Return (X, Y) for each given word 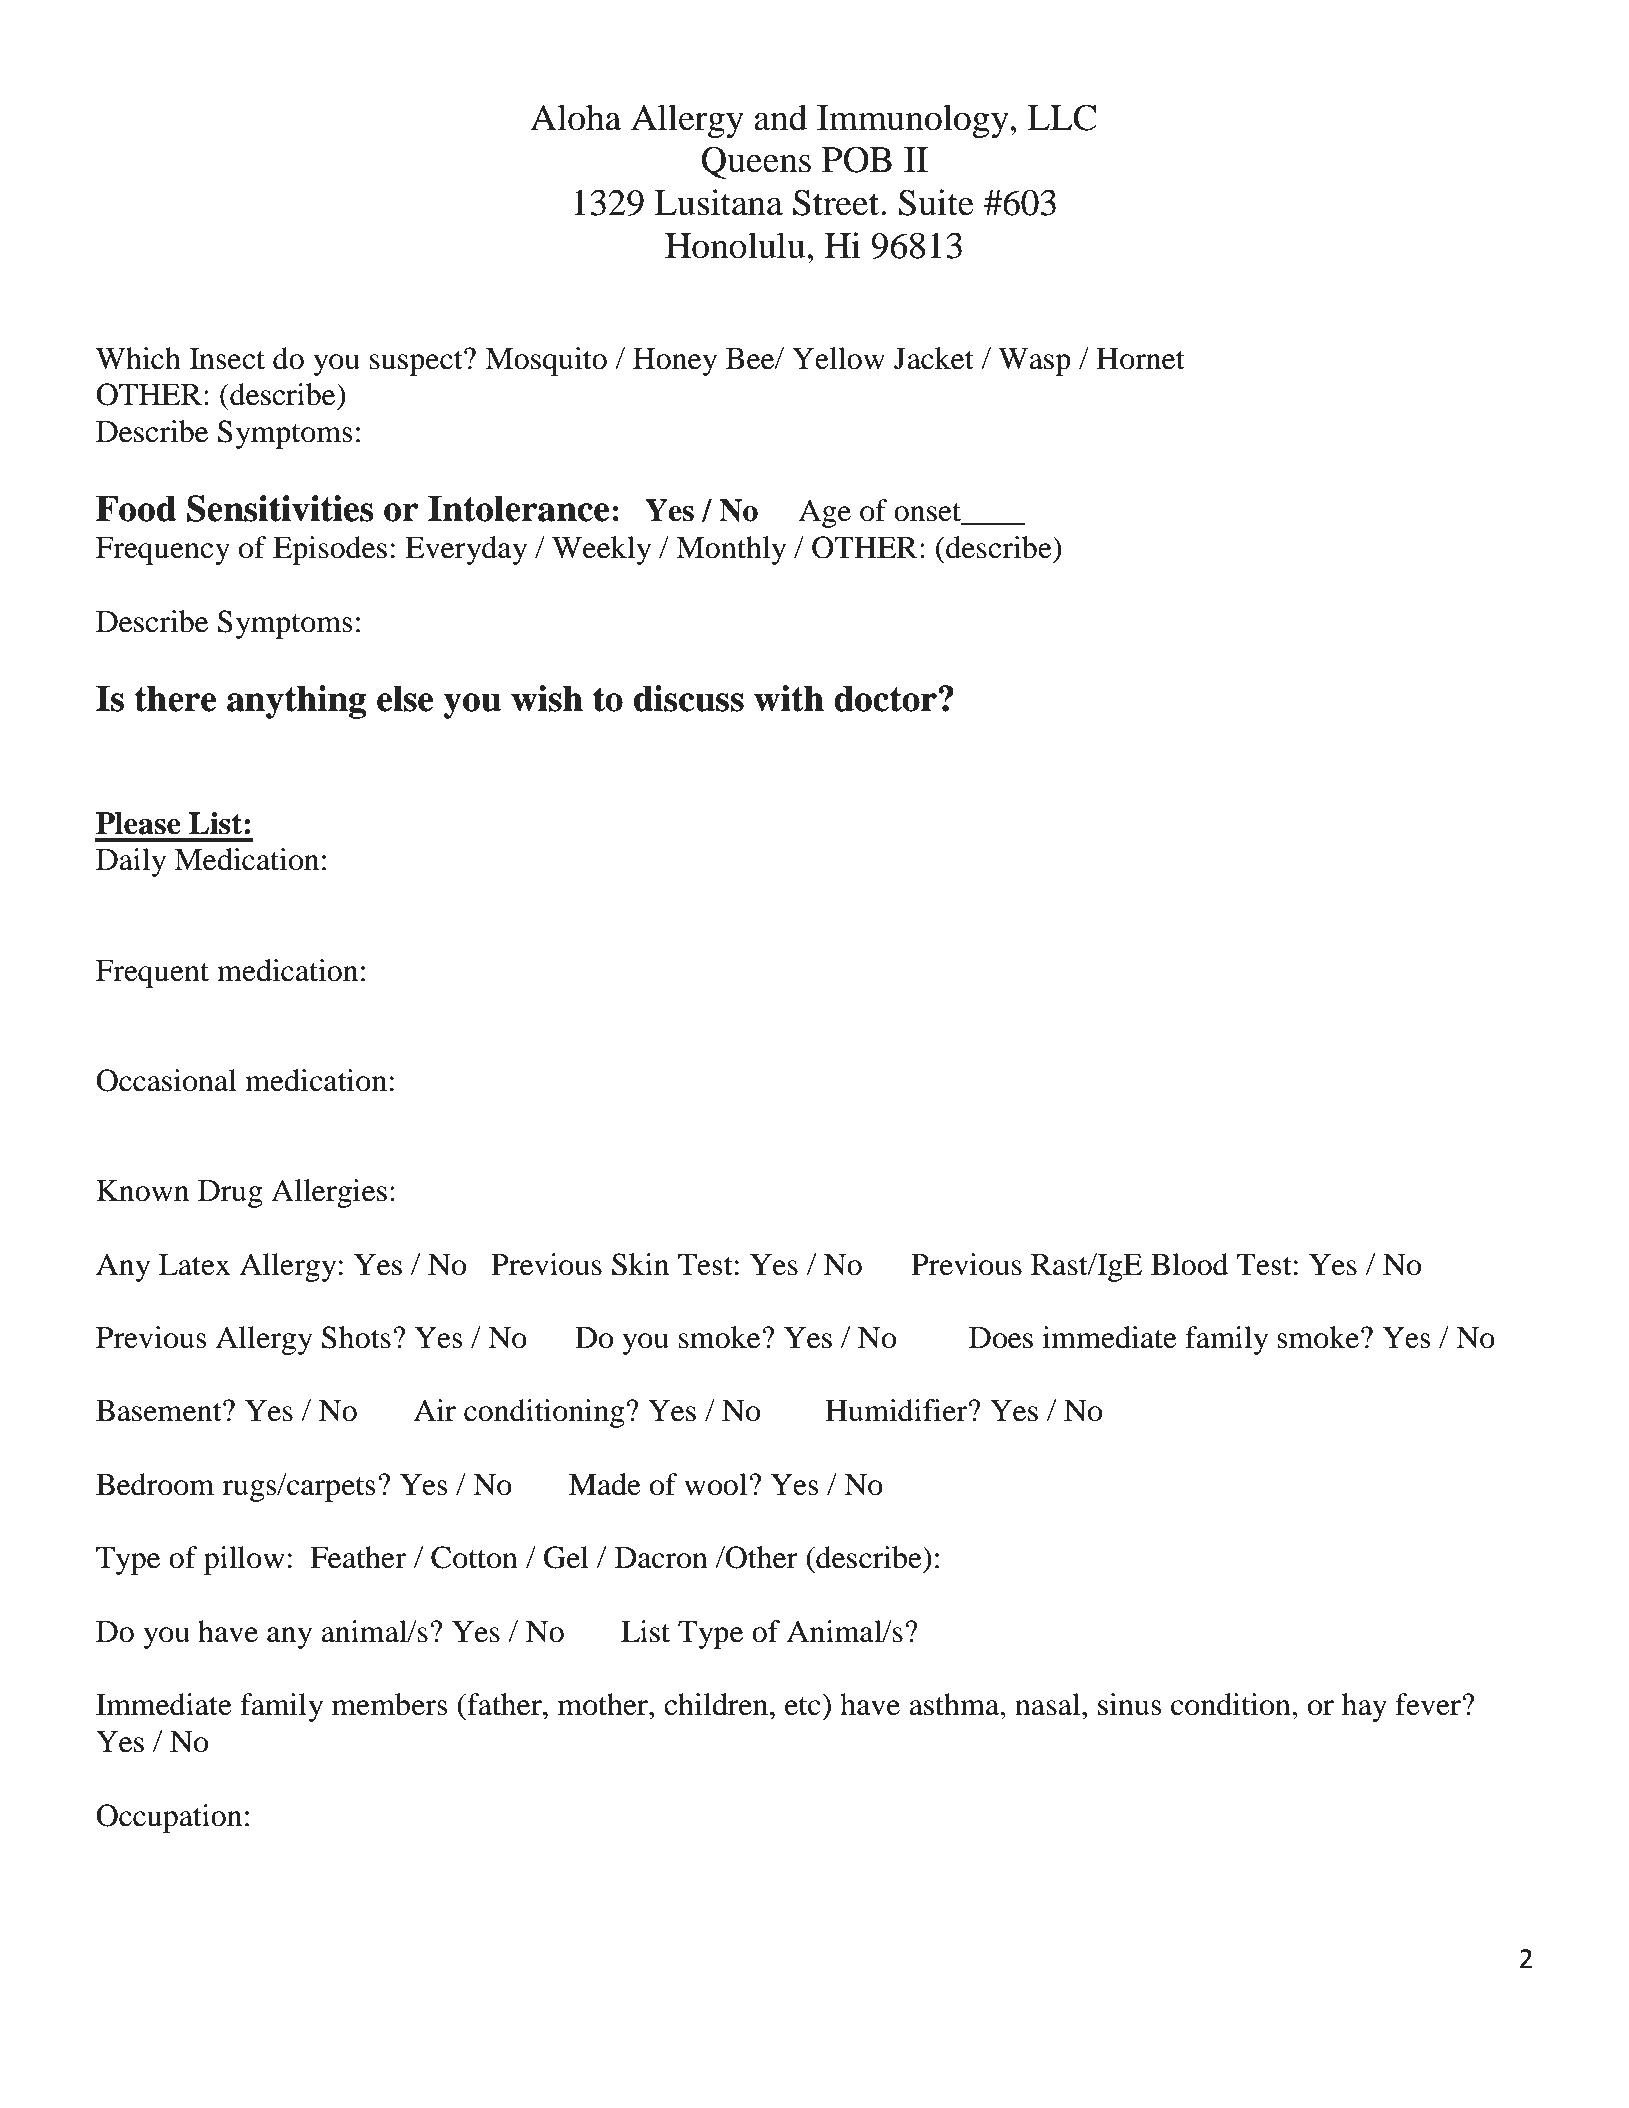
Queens (756, 162)
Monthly (731, 550)
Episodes (330, 550)
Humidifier (897, 1410)
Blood (1190, 1264)
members (390, 1704)
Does (1001, 1338)
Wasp (1034, 362)
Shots (356, 1337)
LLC (1061, 117)
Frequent (152, 974)
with (789, 698)
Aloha (576, 117)
